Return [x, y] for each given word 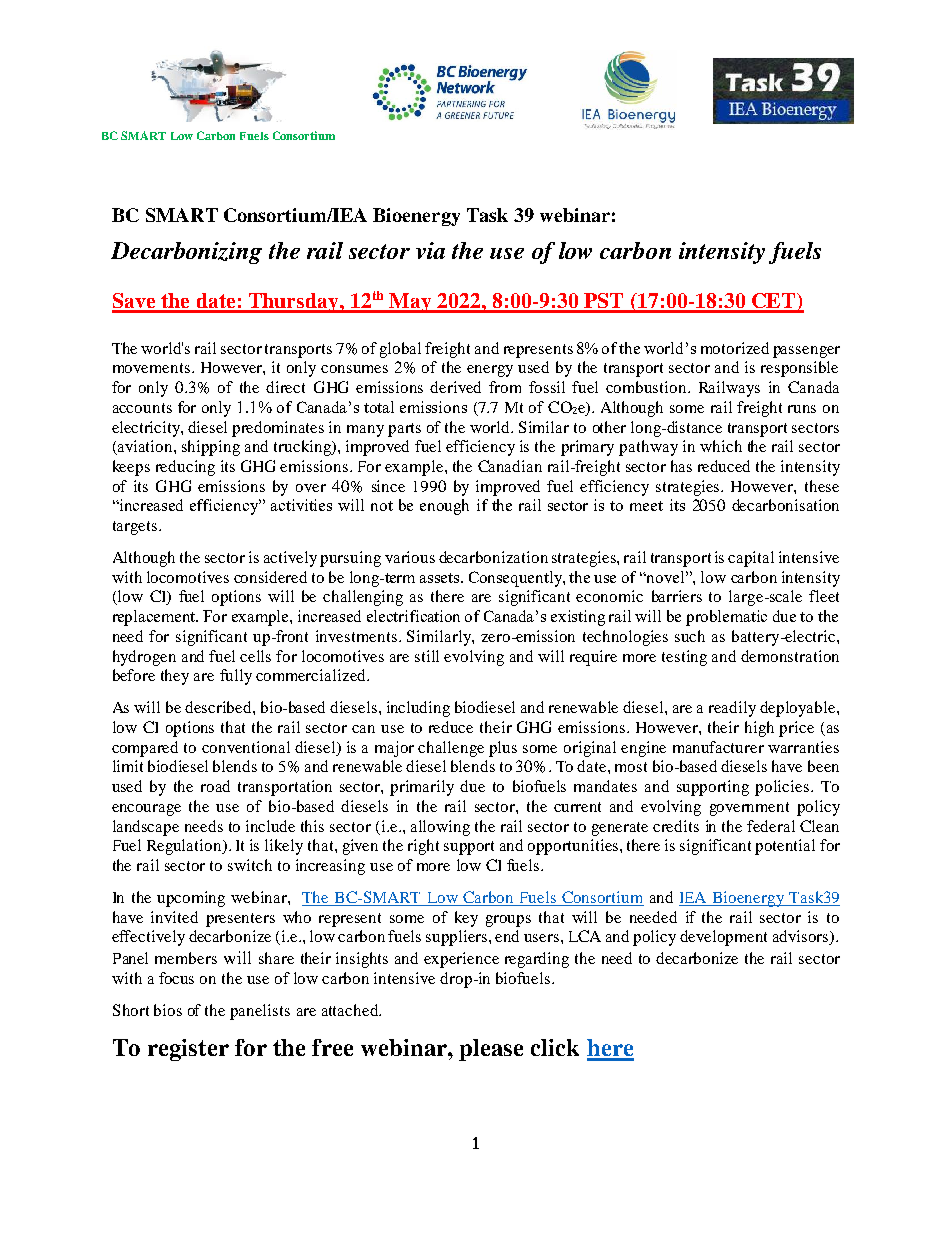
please [491, 1050]
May [410, 303]
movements [151, 368]
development [723, 938]
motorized [735, 348]
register [188, 1050]
